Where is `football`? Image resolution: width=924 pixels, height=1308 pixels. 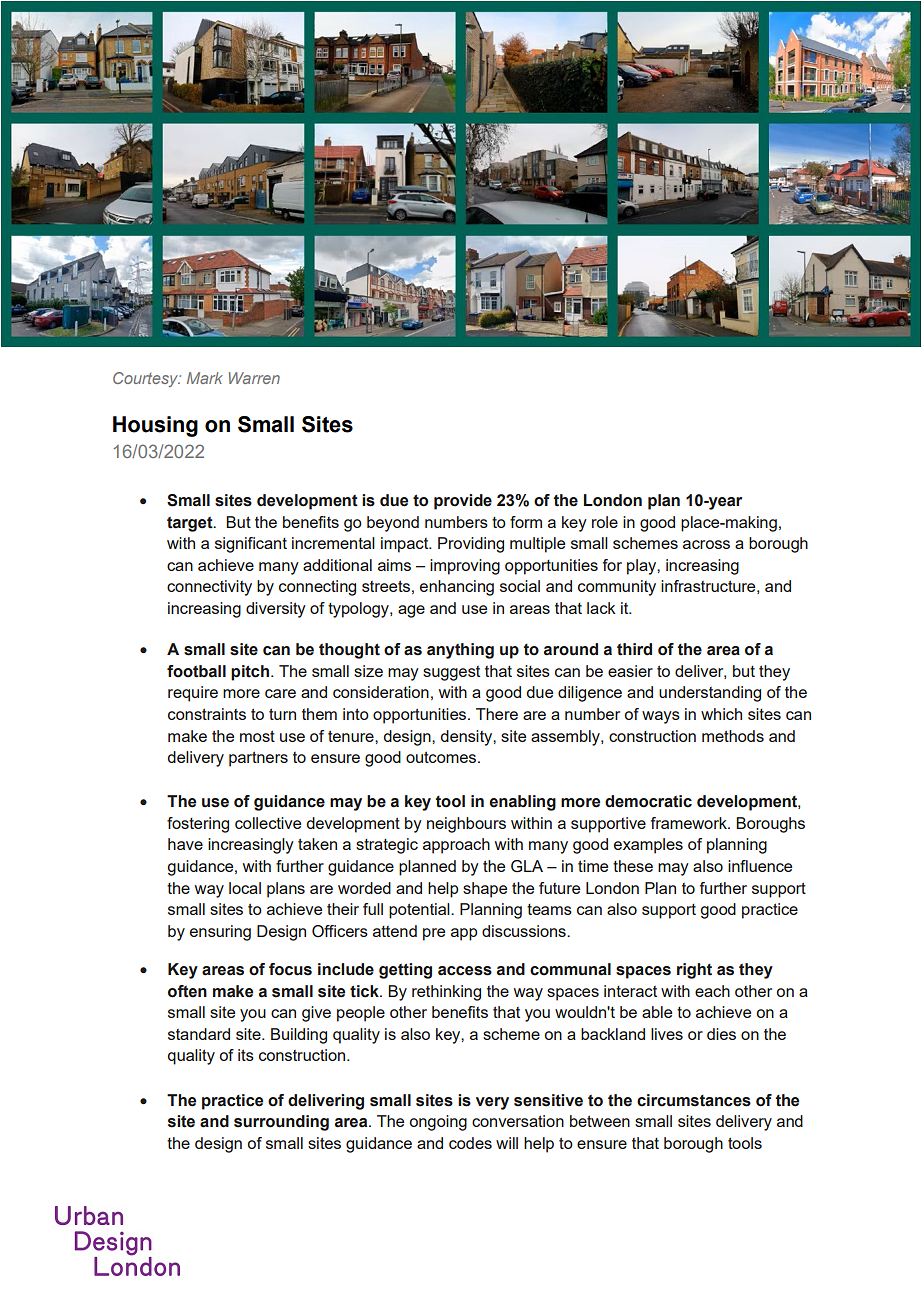 football is located at coordinates (196, 671).
